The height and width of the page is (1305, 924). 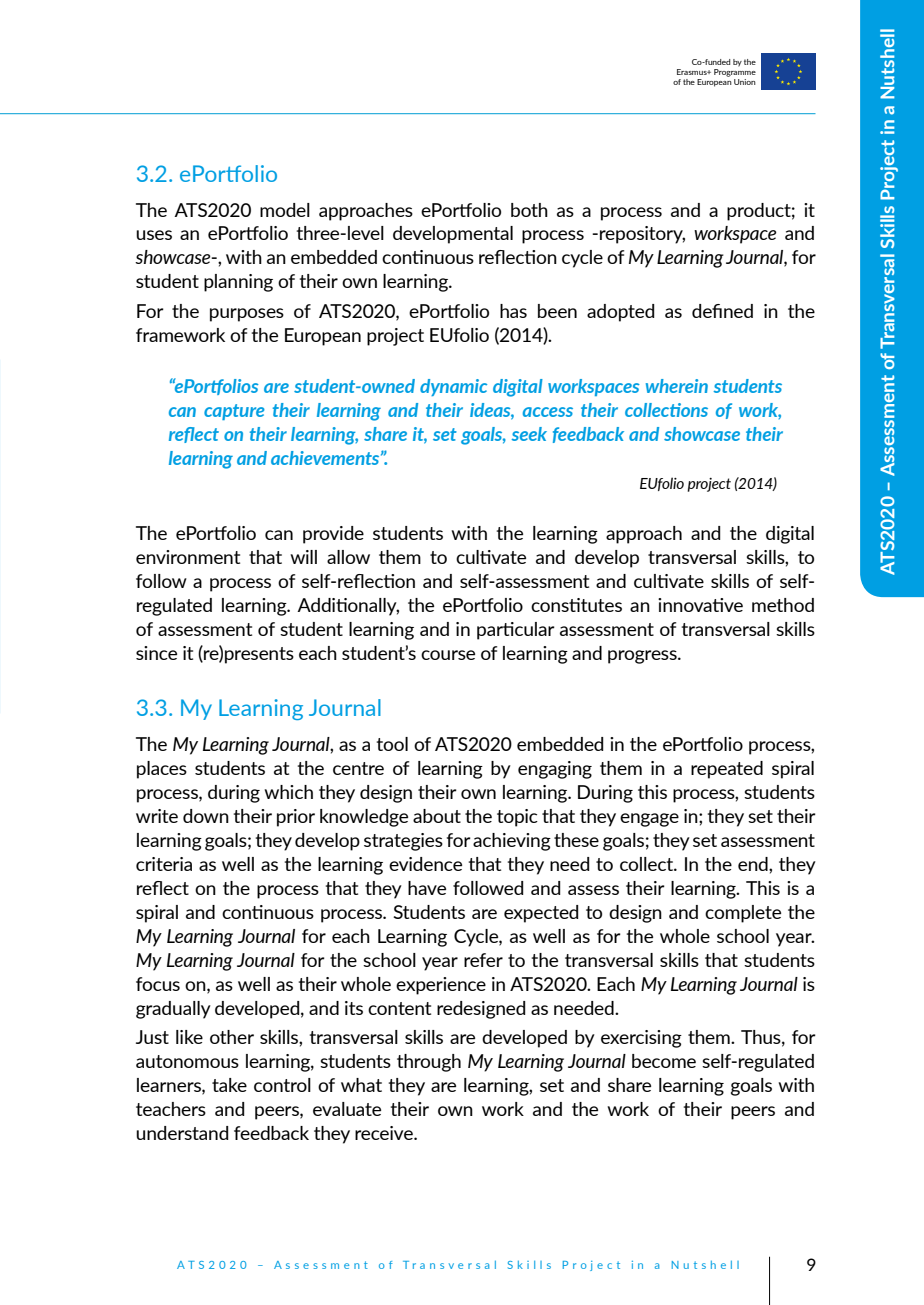 What do you see at coordinates (229, 1085) in the page?
I see `take` at bounding box center [229, 1085].
